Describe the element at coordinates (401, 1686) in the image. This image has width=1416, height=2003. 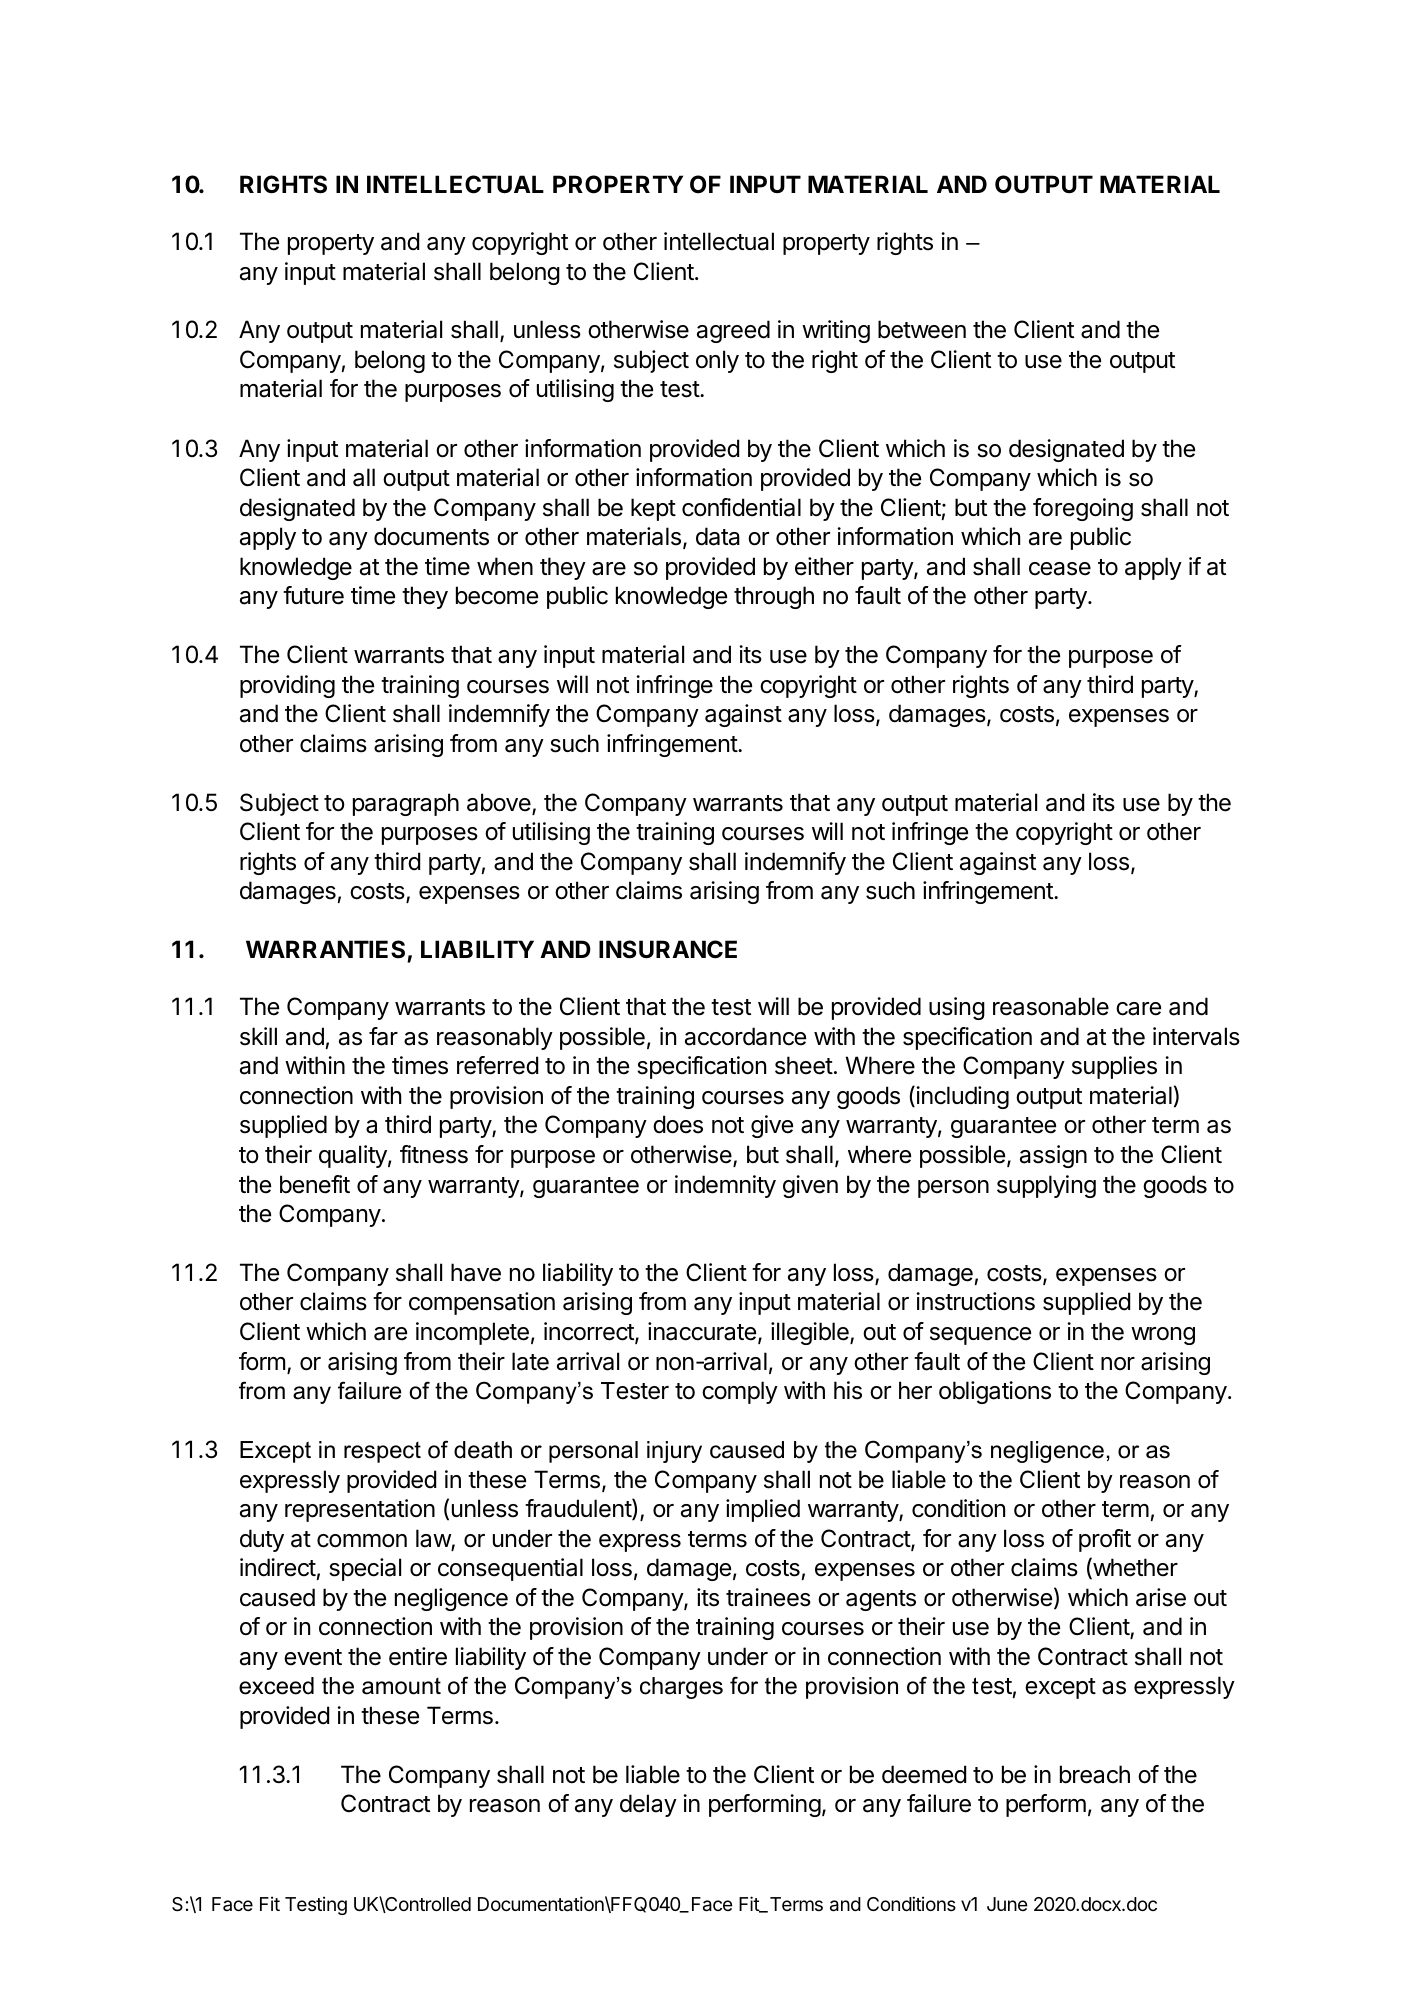
I see `amount` at that location.
